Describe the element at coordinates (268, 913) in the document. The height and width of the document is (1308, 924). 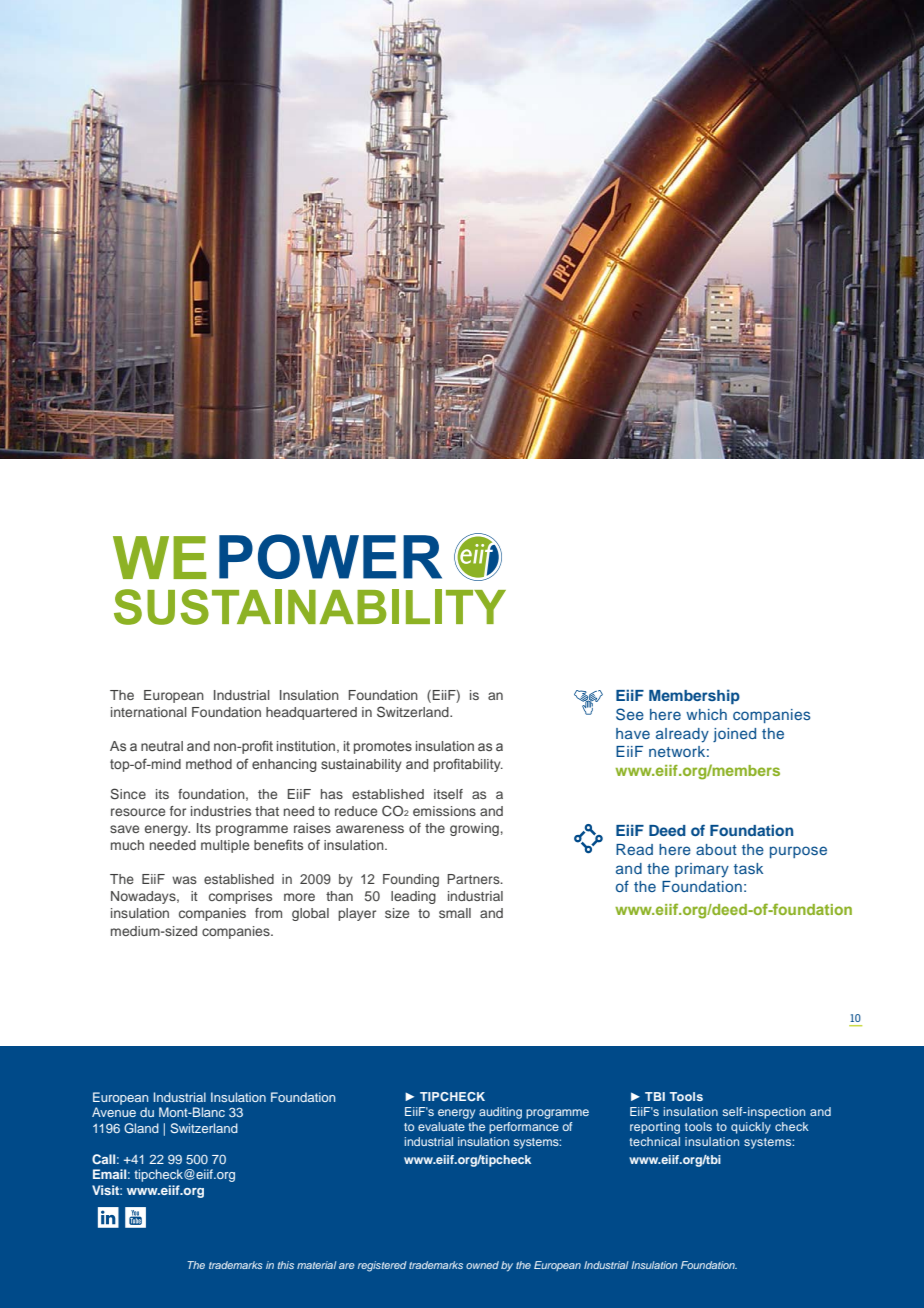
I see `from` at that location.
